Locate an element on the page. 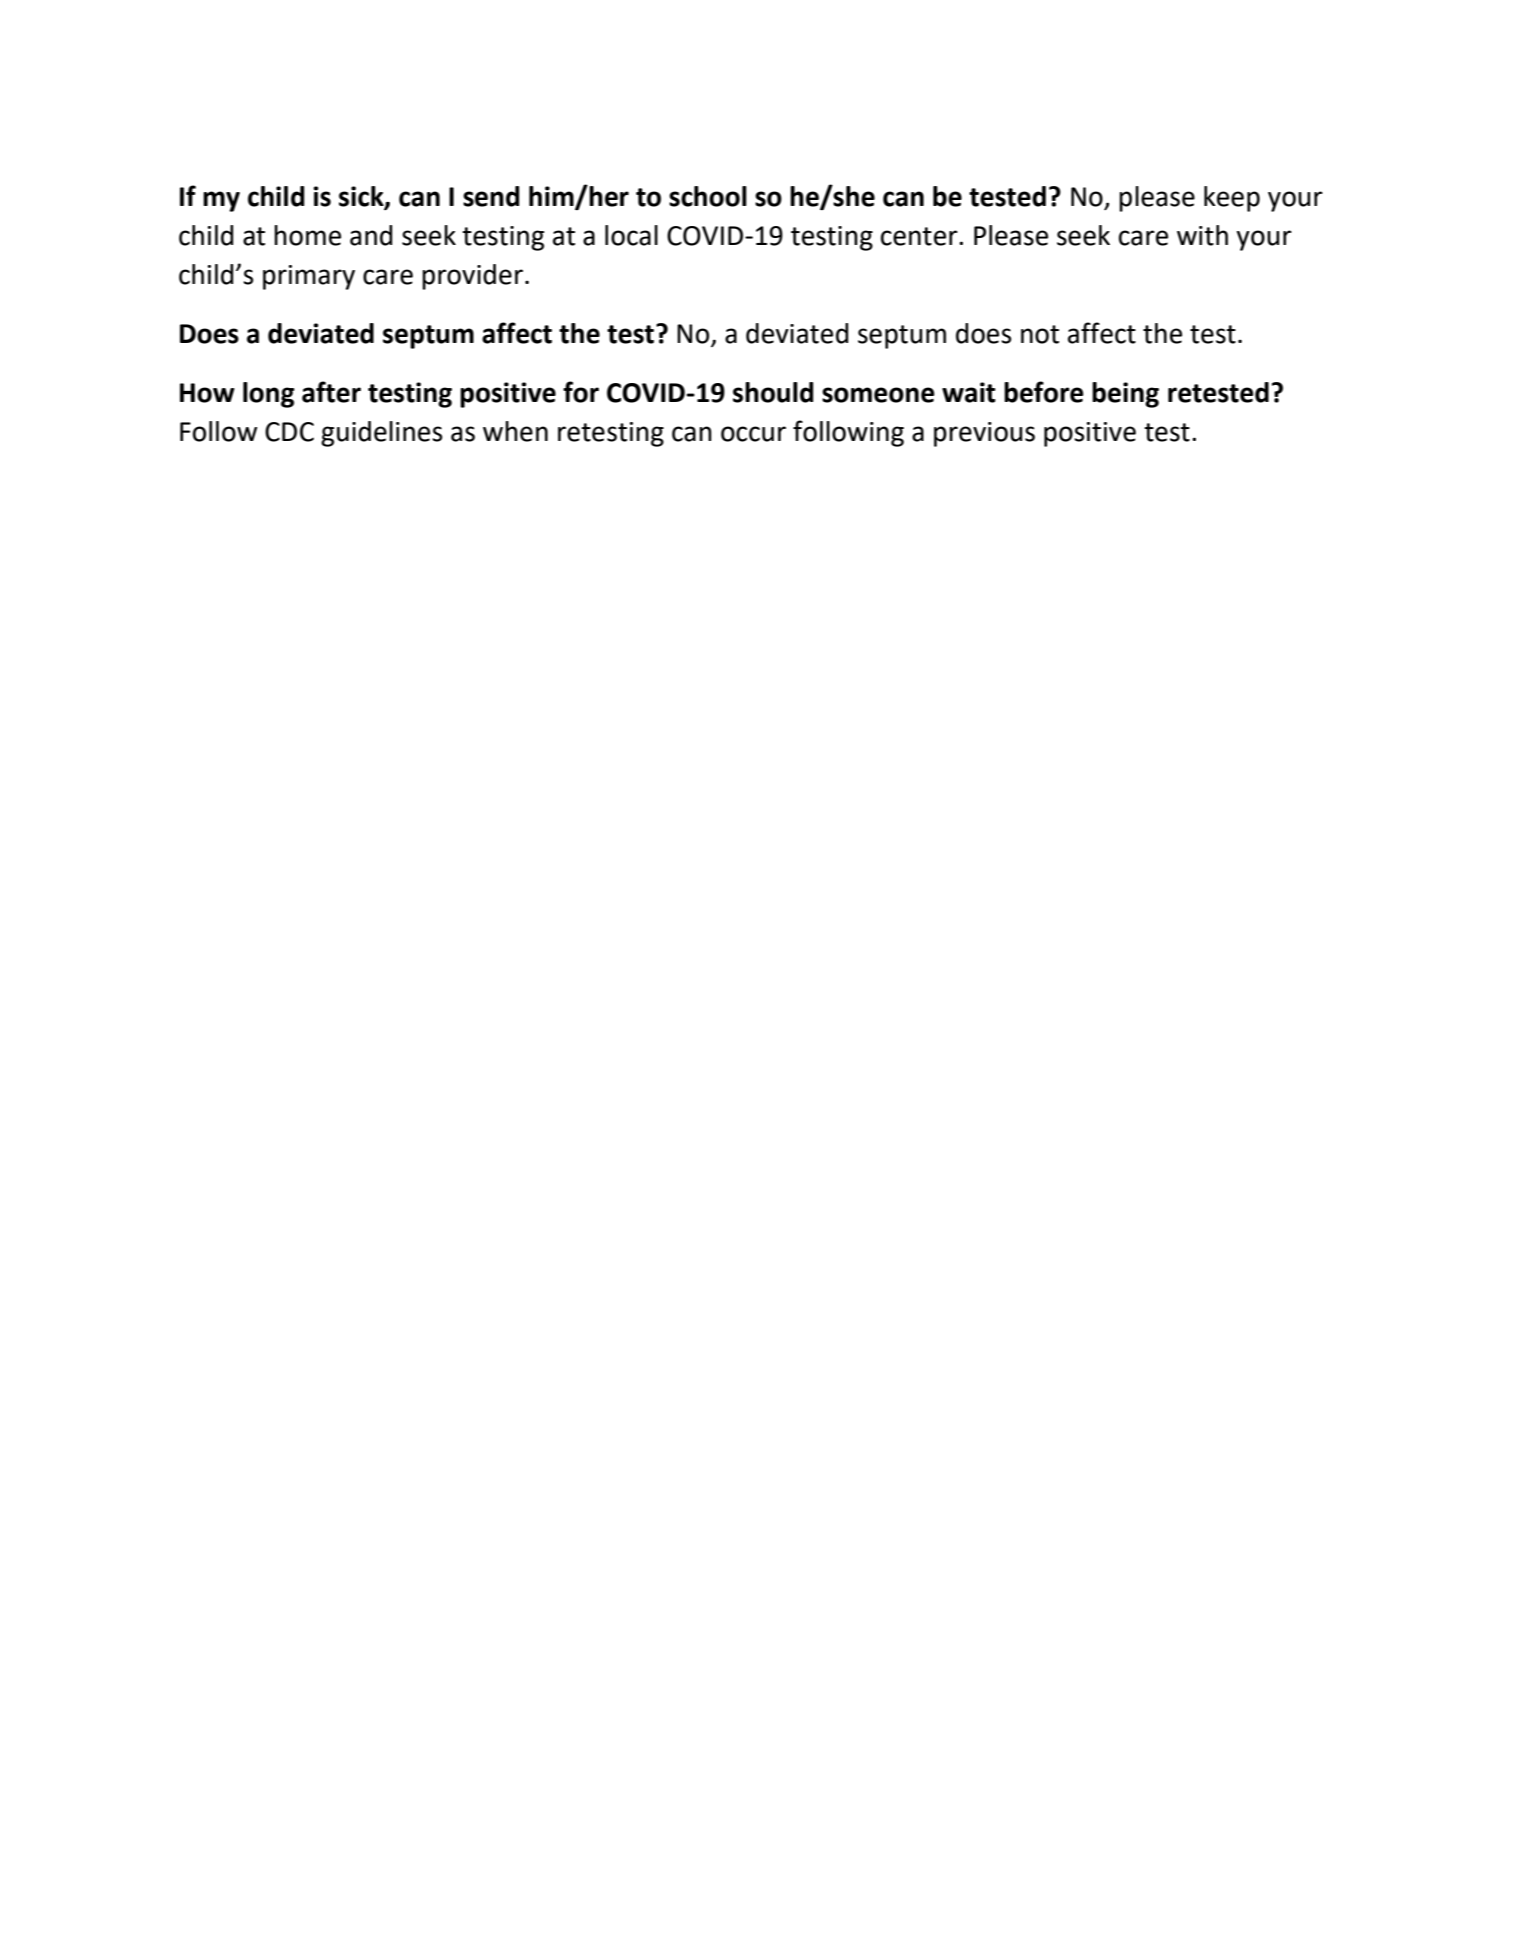 This image has height=1957, width=1513. school is located at coordinates (708, 196).
